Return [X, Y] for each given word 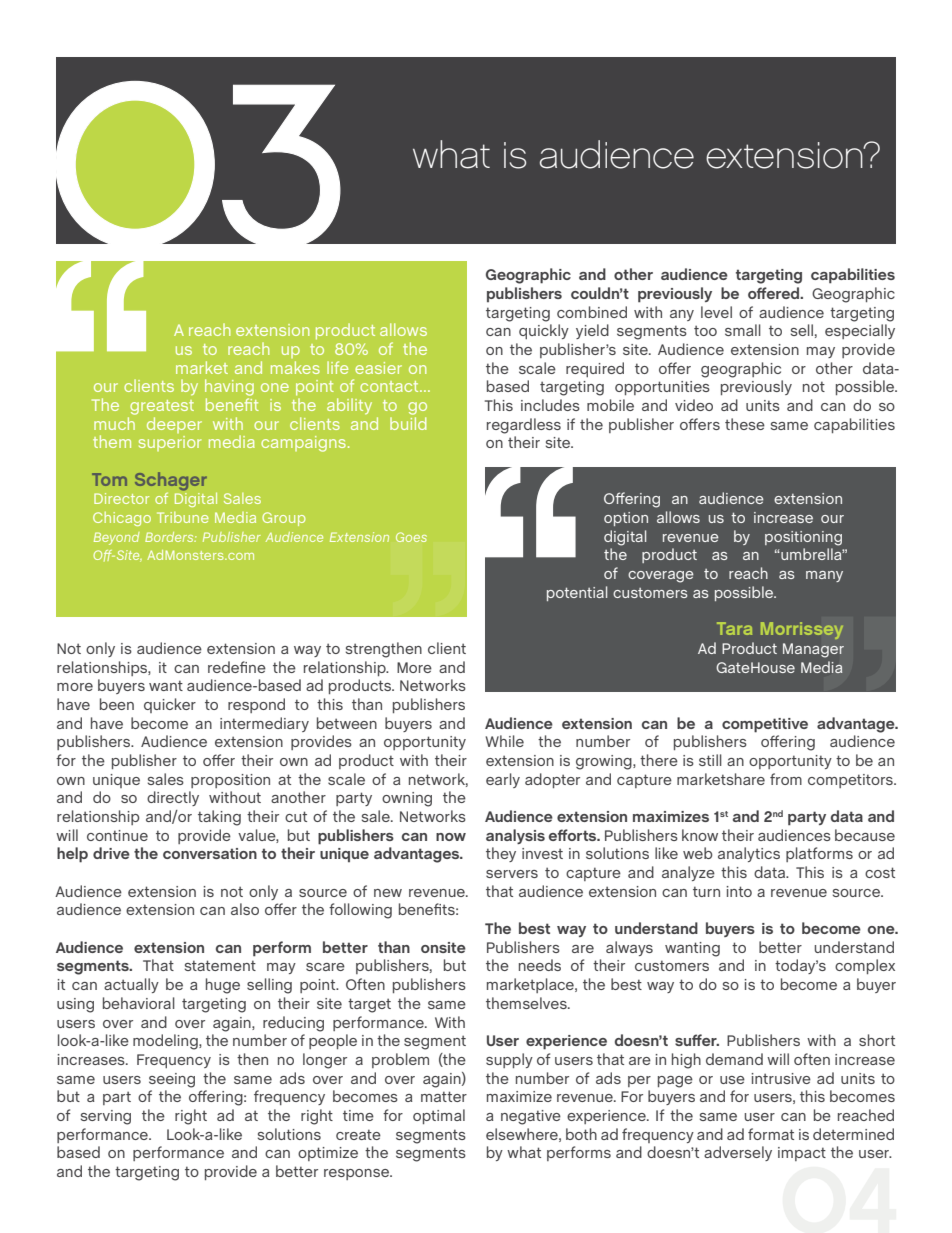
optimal [439, 1116]
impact [802, 1154]
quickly [544, 331]
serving [106, 1117]
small [743, 330]
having [229, 389]
